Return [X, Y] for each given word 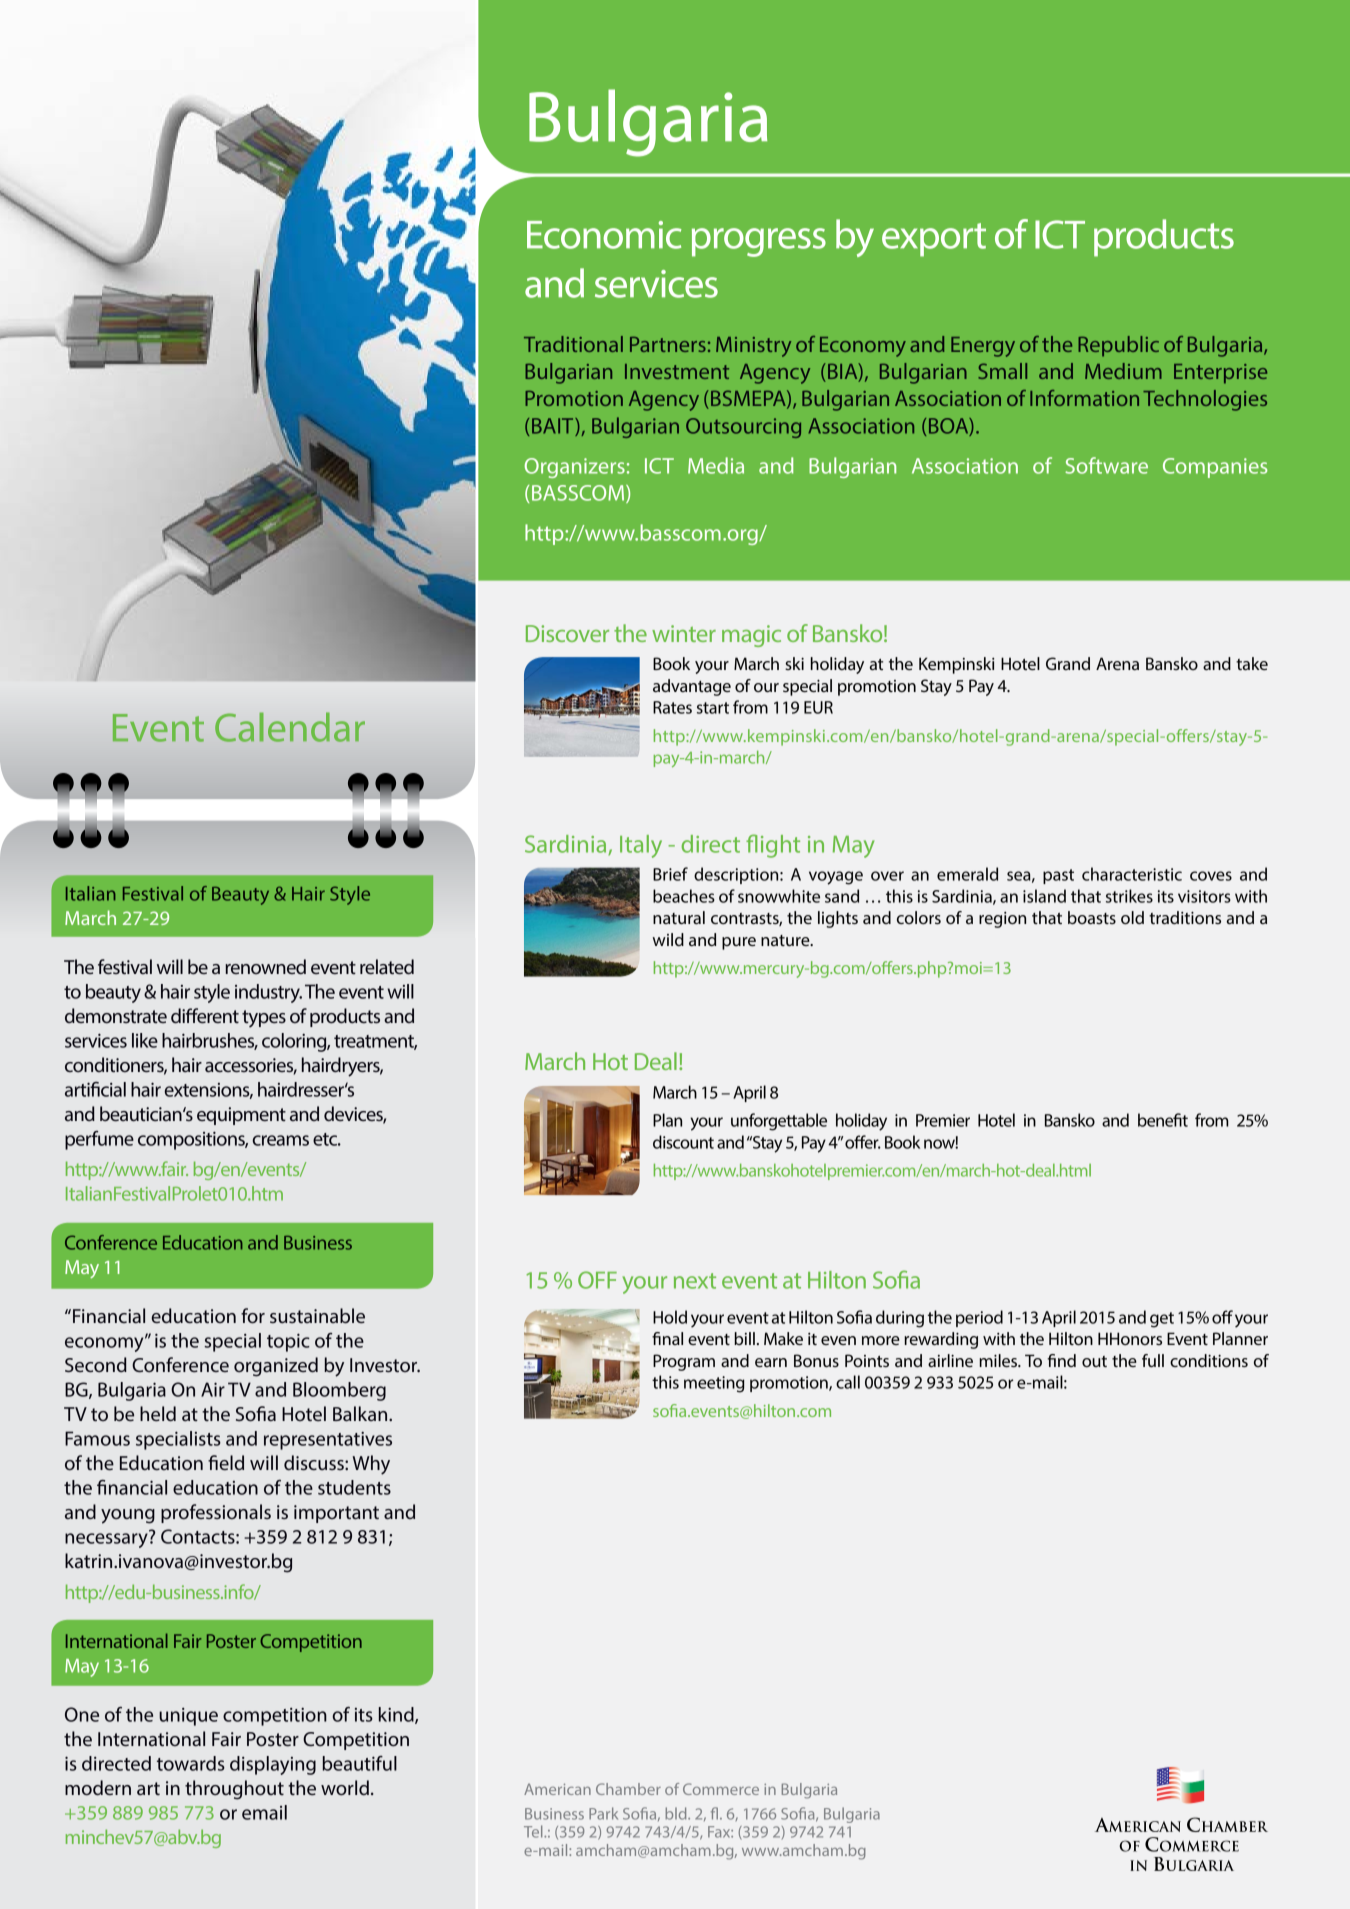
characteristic [1132, 874]
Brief [670, 874]
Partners [668, 344]
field [226, 1462]
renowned [265, 966]
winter [684, 633]
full [1153, 1360]
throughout [234, 1790]
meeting [714, 1384]
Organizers [575, 468]
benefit [1163, 1120]
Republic [1118, 346]
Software [1106, 465]
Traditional [573, 344]
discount [683, 1142]
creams [280, 1140]
